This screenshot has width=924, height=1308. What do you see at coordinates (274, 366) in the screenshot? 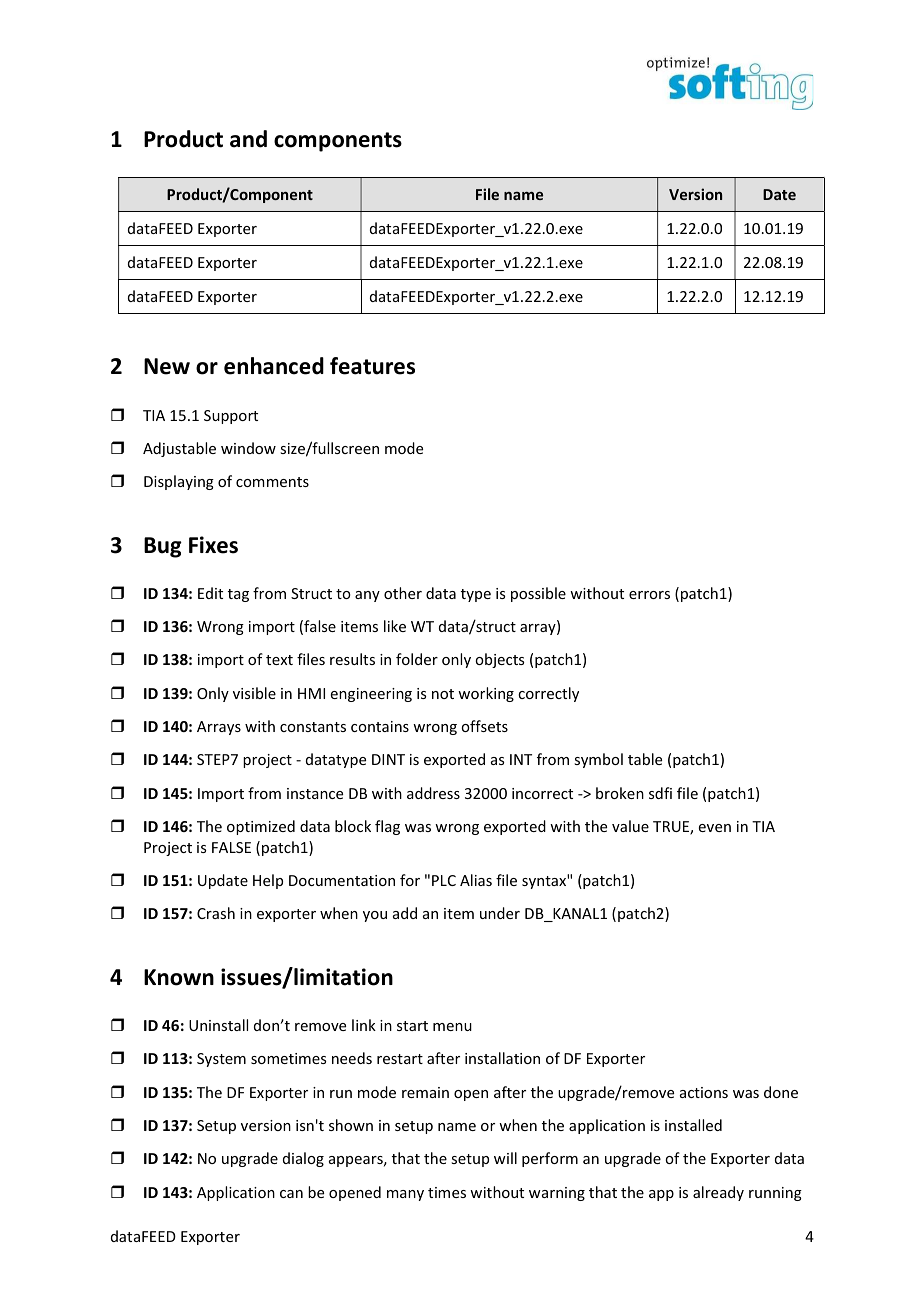
I see `enhanced` at bounding box center [274, 366].
